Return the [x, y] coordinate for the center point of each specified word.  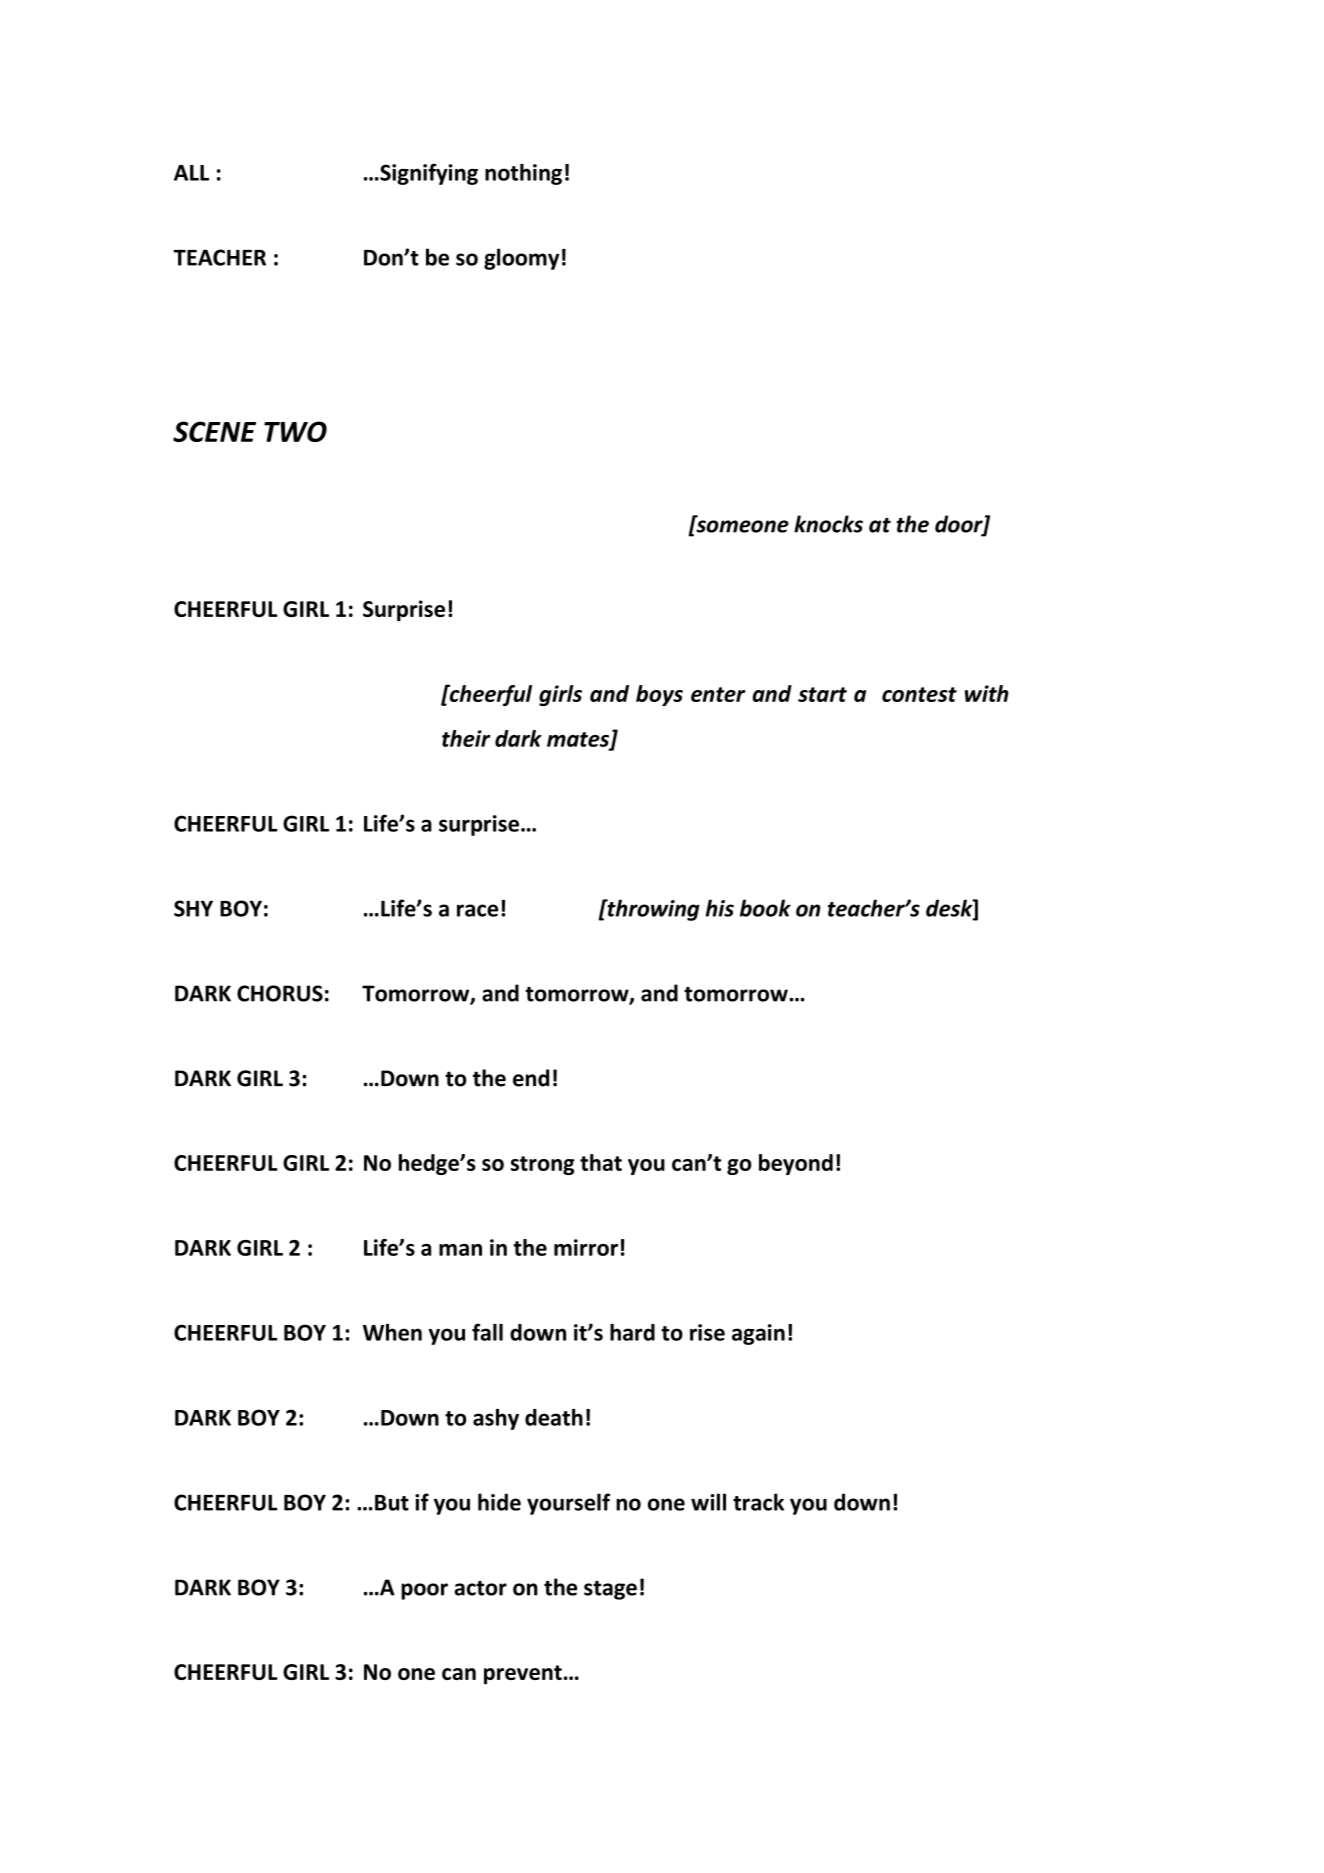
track [758, 1502]
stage [610, 1590]
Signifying [428, 174]
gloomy [521, 259]
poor [424, 1591]
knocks [828, 524]
